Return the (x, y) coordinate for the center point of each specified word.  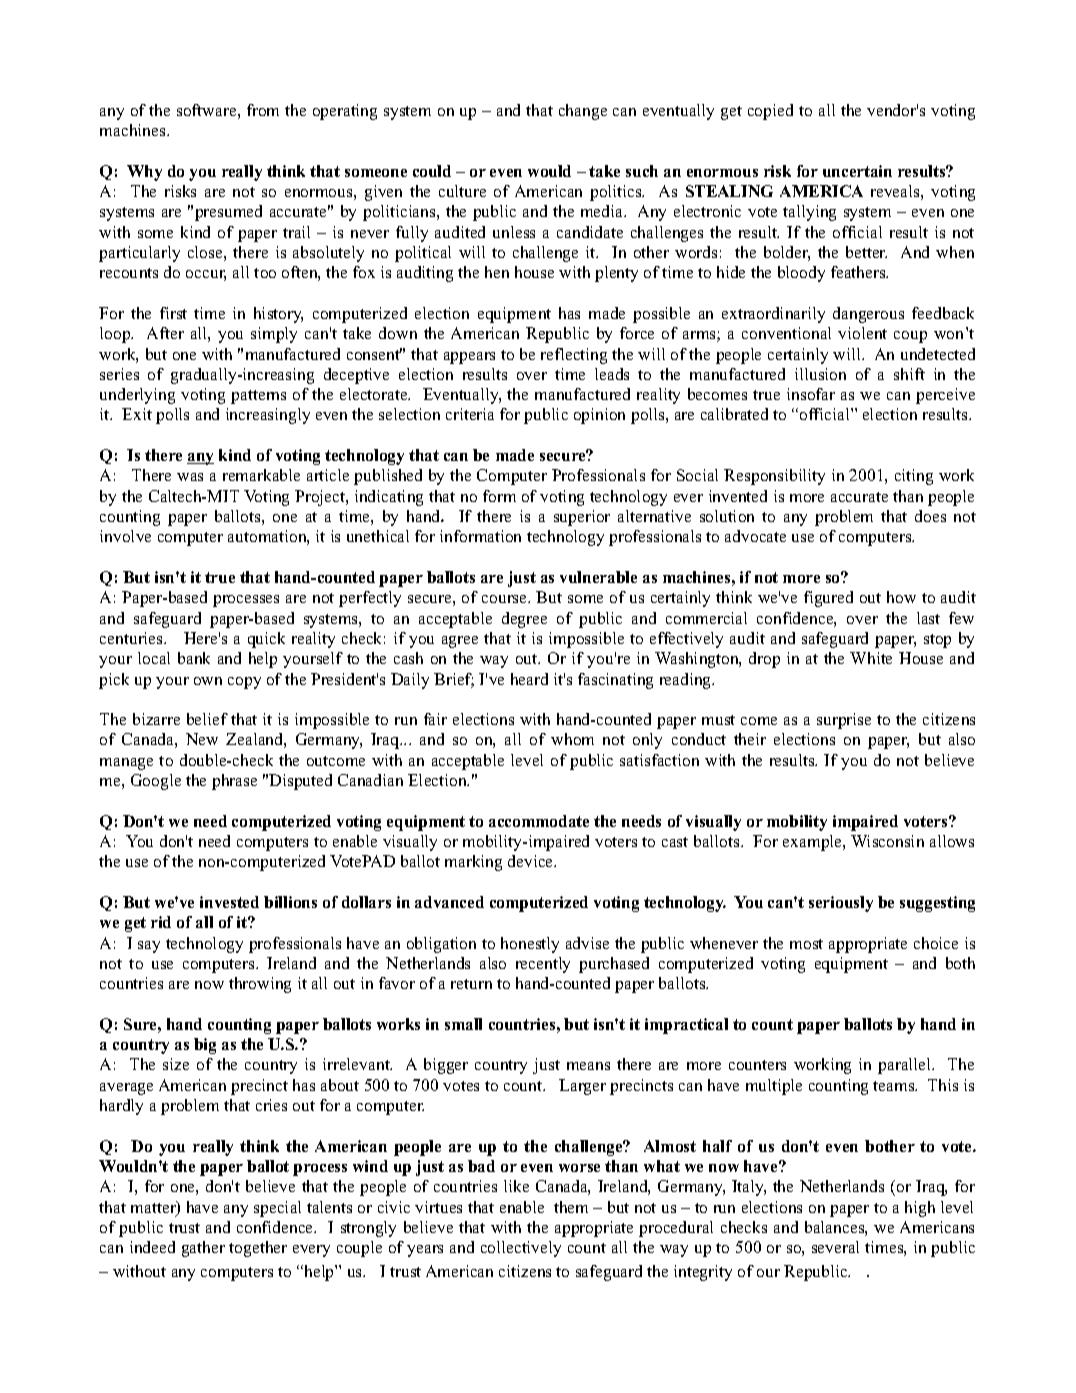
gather (203, 1249)
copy (244, 683)
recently (543, 965)
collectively (521, 1249)
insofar (811, 394)
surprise (844, 721)
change (583, 112)
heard (529, 679)
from (263, 110)
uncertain (857, 171)
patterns (258, 397)
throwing (260, 985)
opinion (599, 416)
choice (936, 943)
